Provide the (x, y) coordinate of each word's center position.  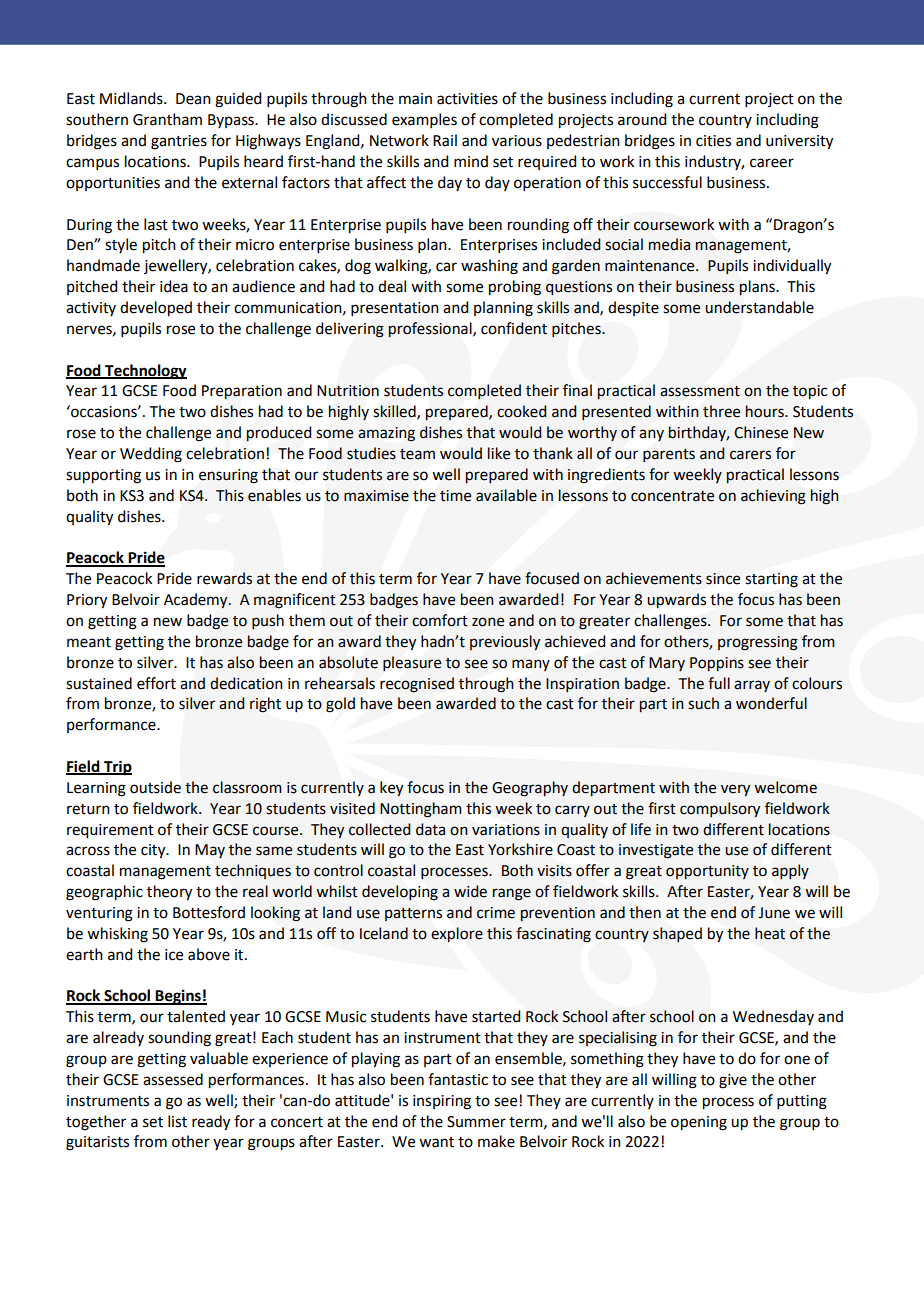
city (154, 851)
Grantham (167, 119)
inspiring (442, 1102)
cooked (521, 411)
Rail (445, 140)
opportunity (707, 872)
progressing (758, 643)
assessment (700, 391)
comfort (440, 620)
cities (713, 141)
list (177, 1121)
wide (470, 891)
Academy (197, 601)
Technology (145, 372)
